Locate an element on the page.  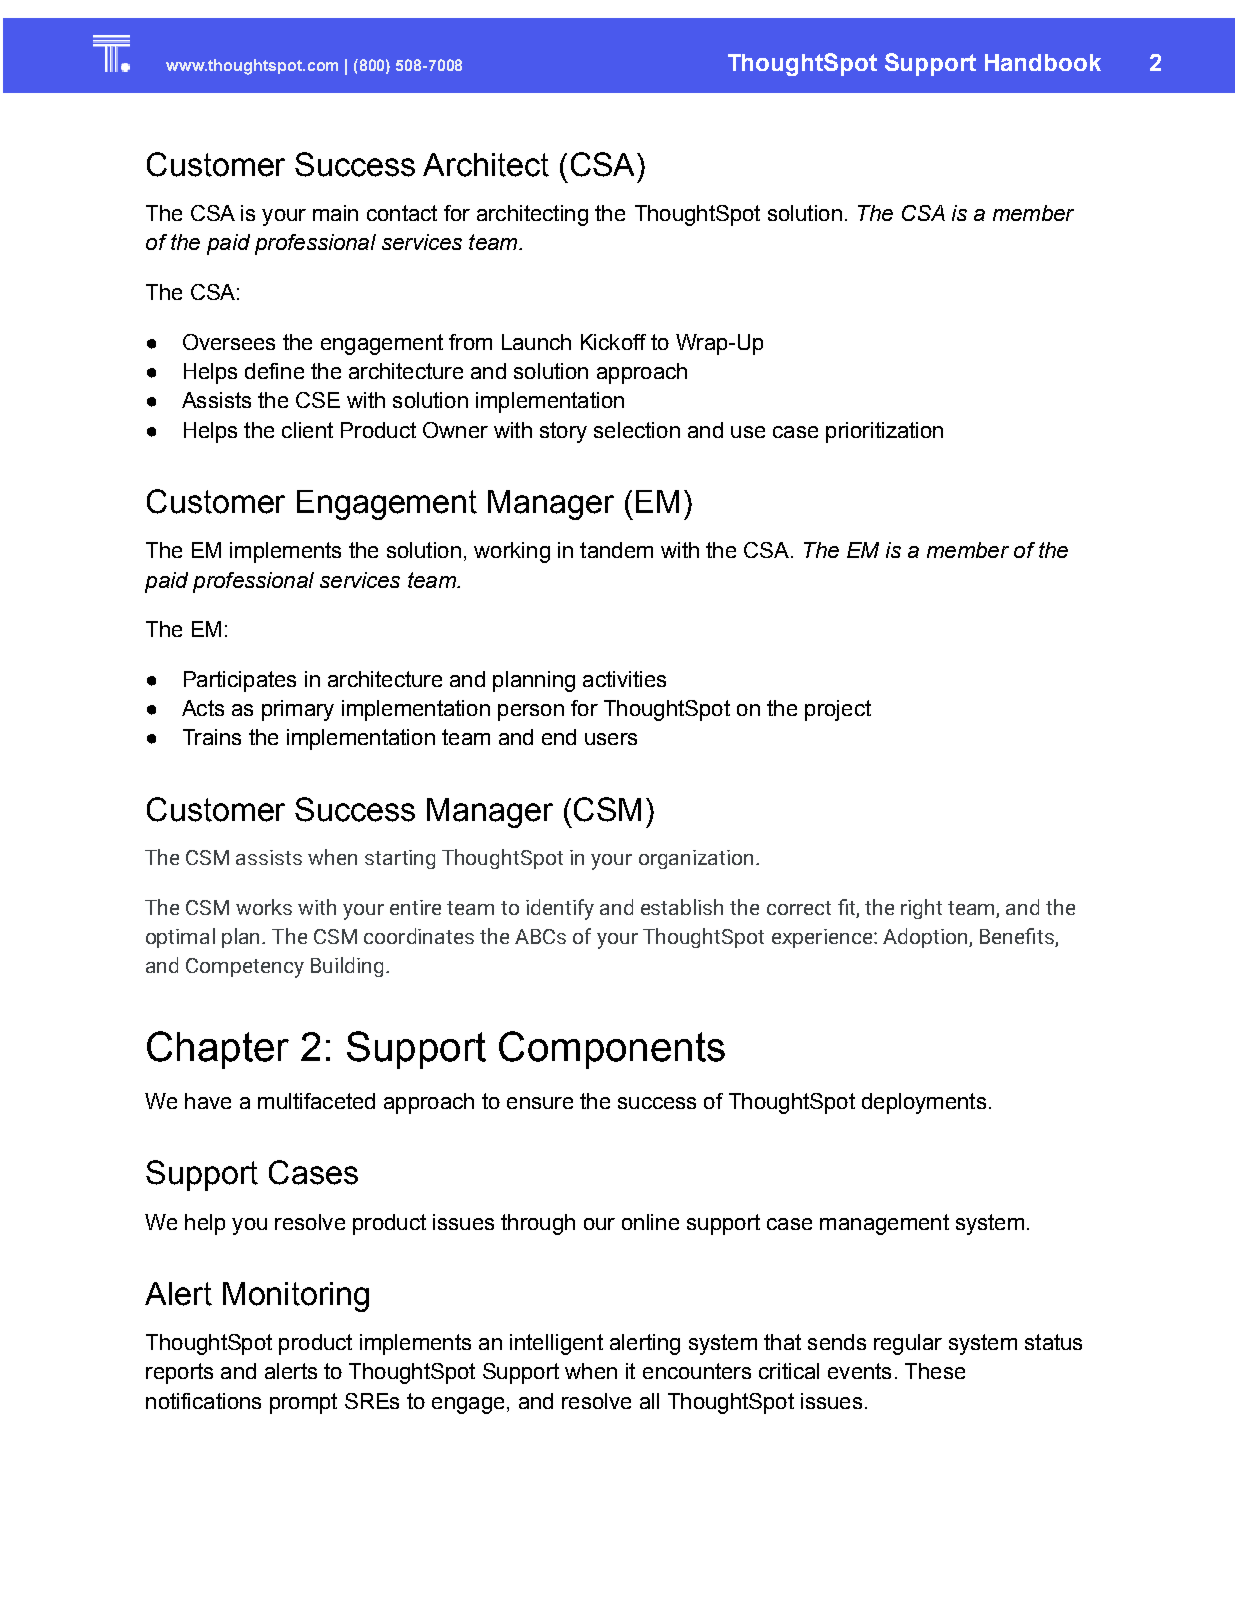
project is located at coordinates (838, 710).
